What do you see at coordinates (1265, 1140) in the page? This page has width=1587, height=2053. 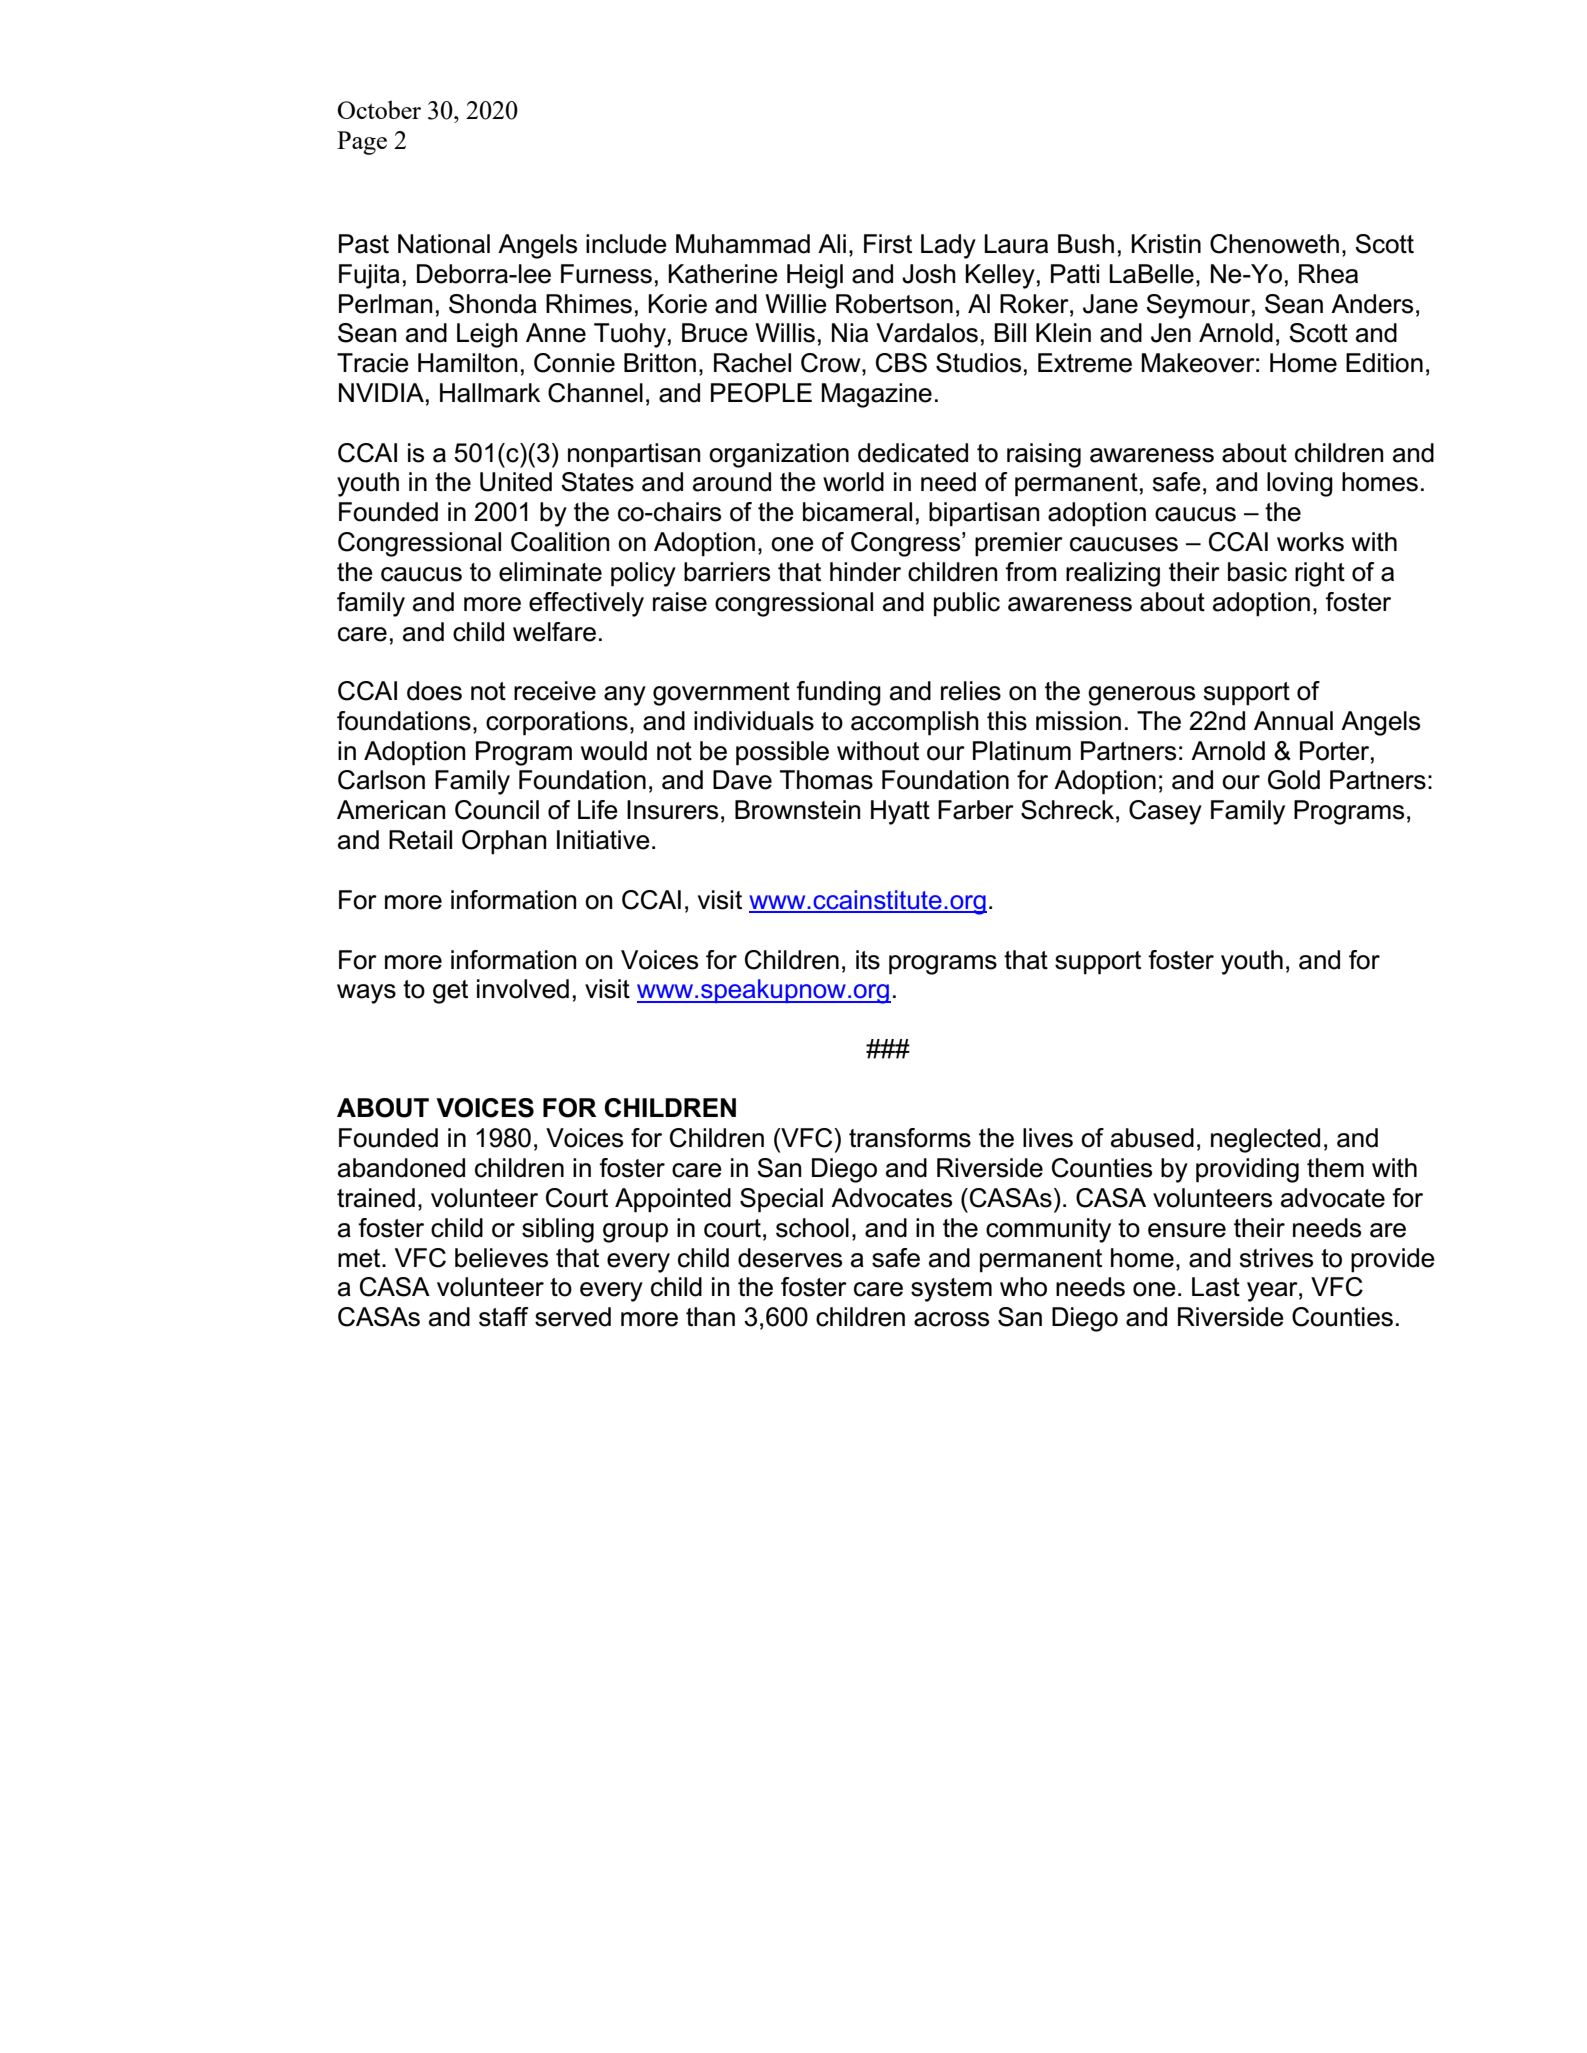 I see `neglected` at bounding box center [1265, 1140].
